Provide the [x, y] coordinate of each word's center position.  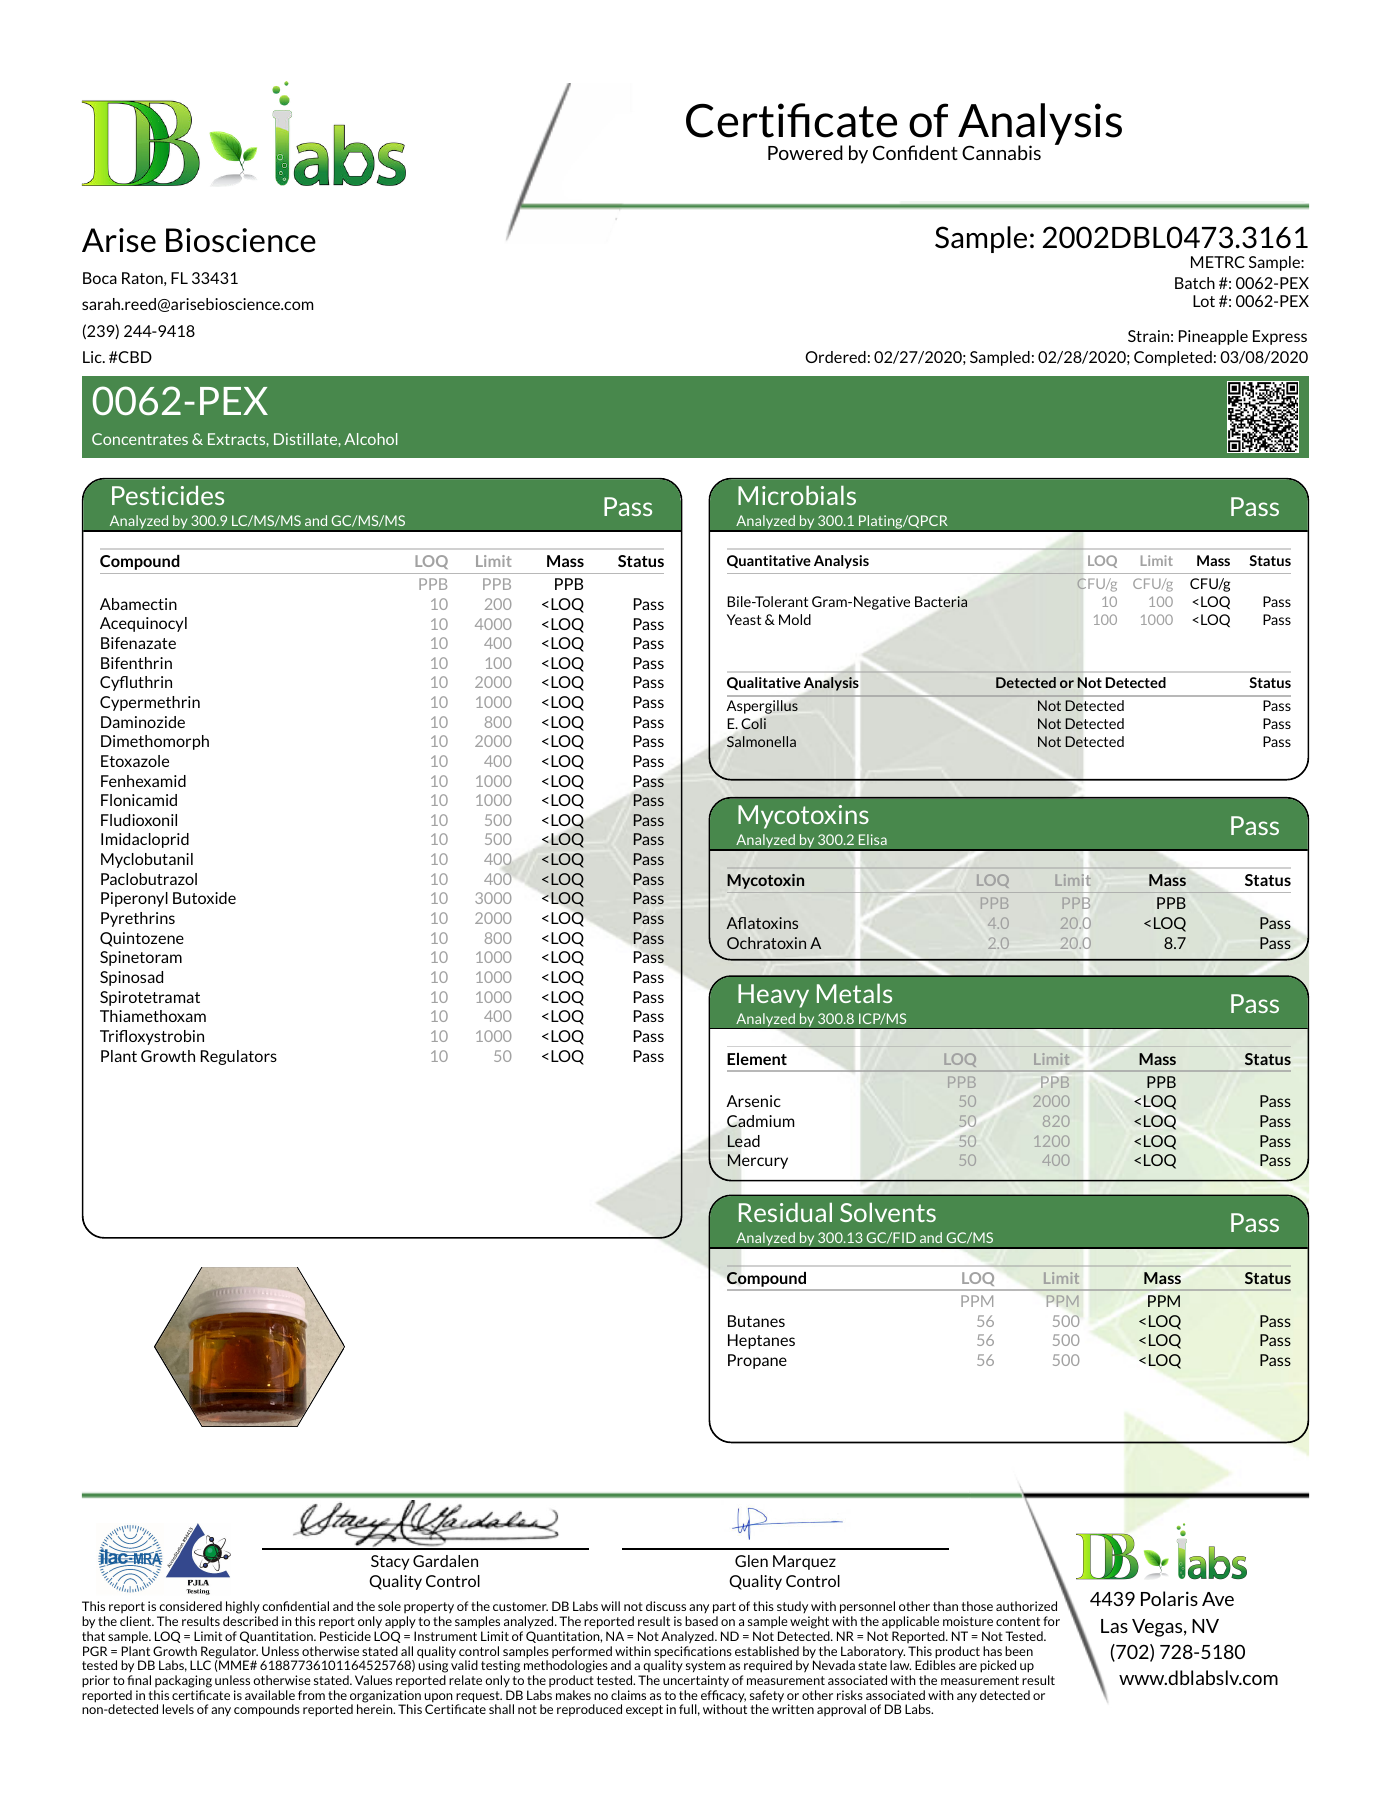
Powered [805, 152]
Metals [854, 993]
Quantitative [769, 561]
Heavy [773, 996]
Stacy [390, 1562]
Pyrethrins [138, 919]
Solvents [888, 1212]
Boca [100, 278]
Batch [1195, 283]
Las [1114, 1626]
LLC [200, 1665]
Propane [757, 1361]
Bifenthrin [136, 663]
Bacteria [941, 602]
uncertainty [696, 1681]
